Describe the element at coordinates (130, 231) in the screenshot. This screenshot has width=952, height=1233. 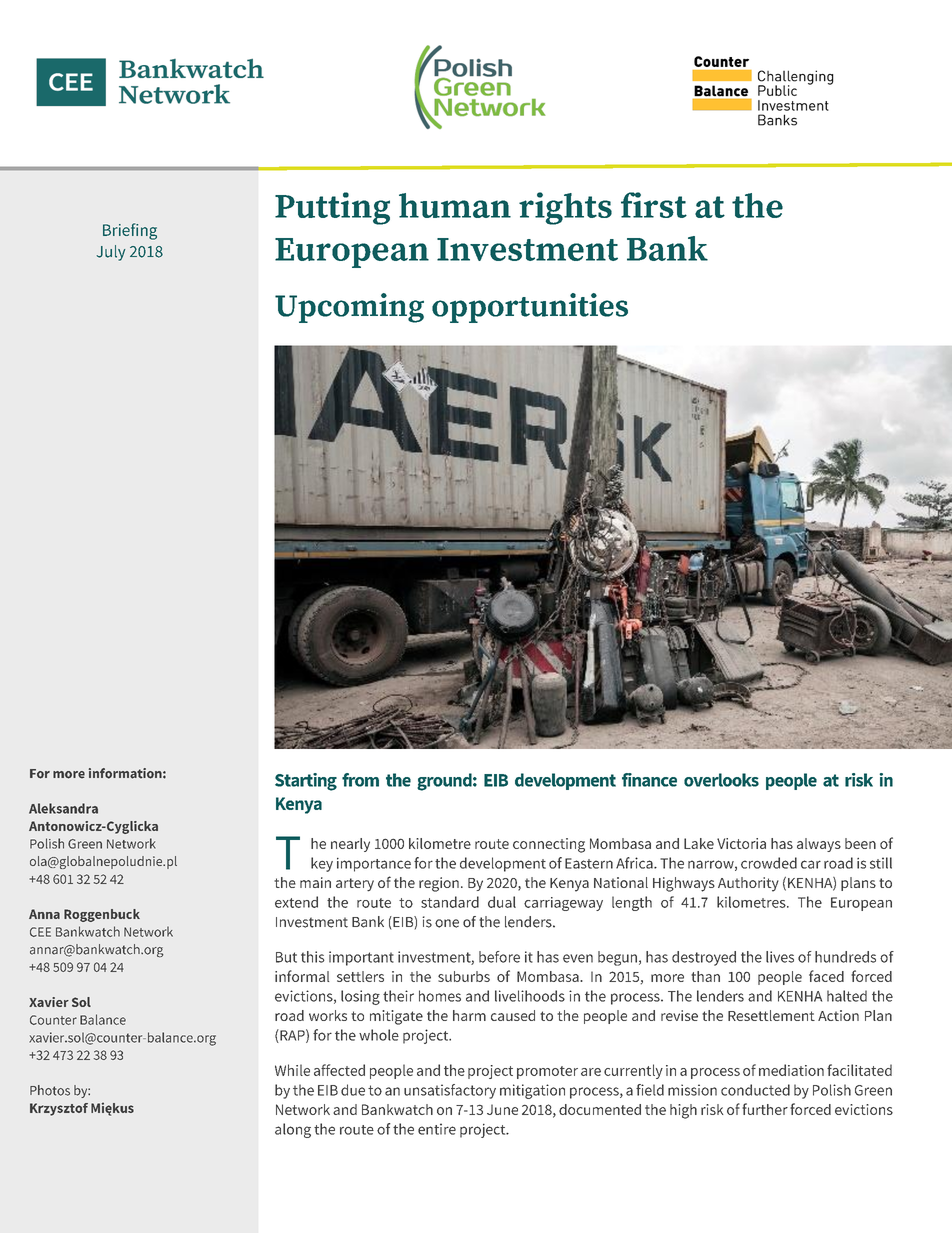
I see `Briefing` at that location.
